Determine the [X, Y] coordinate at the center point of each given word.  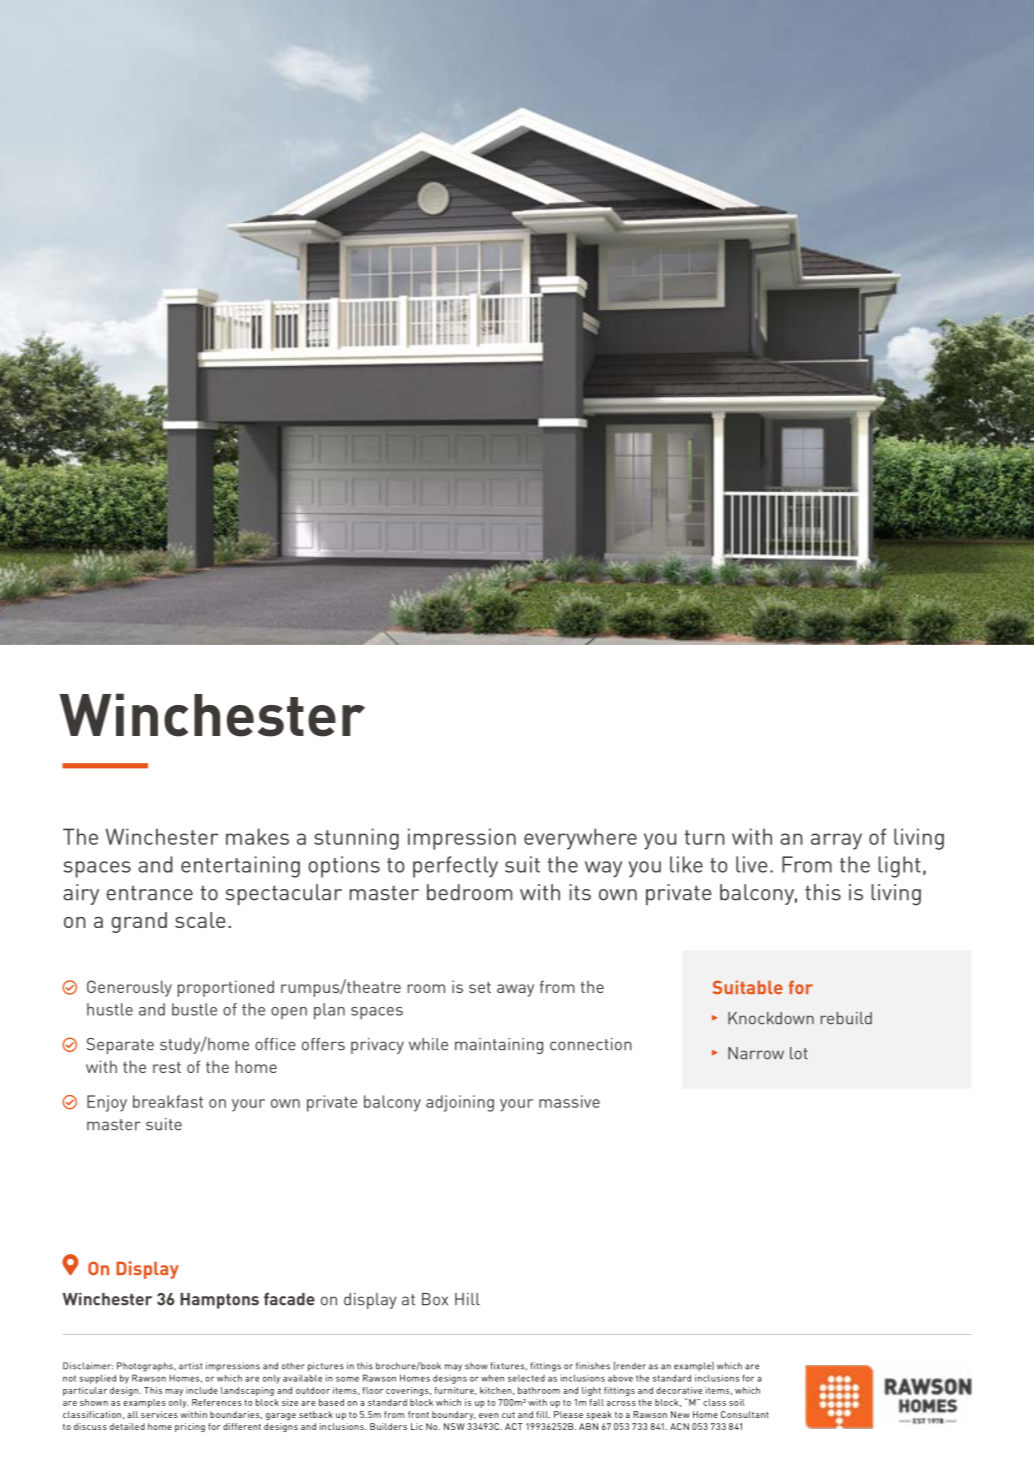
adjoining [460, 1103]
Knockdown [771, 1018]
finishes [593, 1366]
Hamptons [219, 1301]
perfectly [455, 867]
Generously [129, 988]
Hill [467, 1299]
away [515, 990]
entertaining [240, 867]
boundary [453, 1415]
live [752, 864]
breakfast [168, 1101]
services [159, 1414]
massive [569, 1101]
